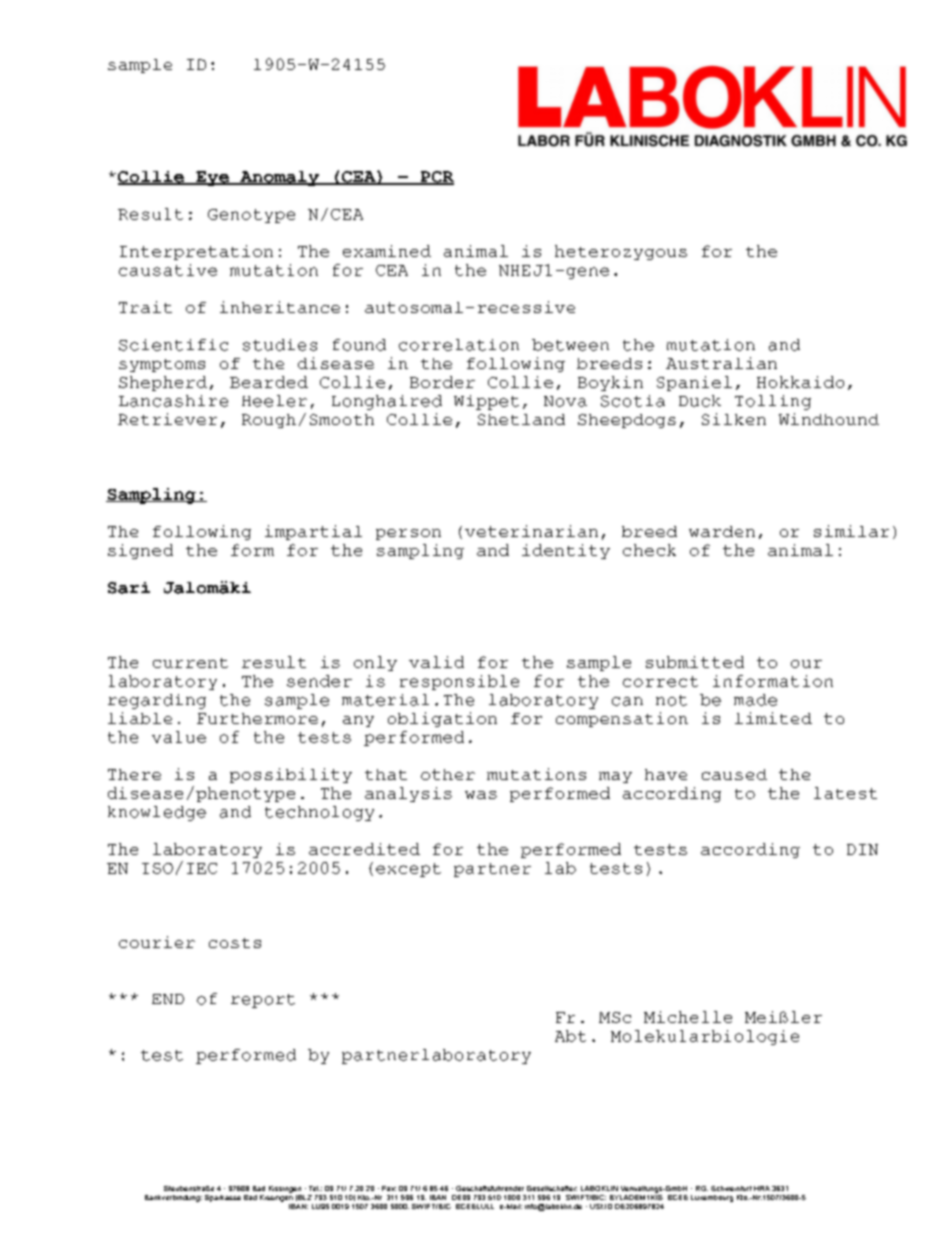 This screenshot has height=1233, width=952. What do you see at coordinates (762, 1188) in the screenshot?
I see `HRA` at bounding box center [762, 1188].
